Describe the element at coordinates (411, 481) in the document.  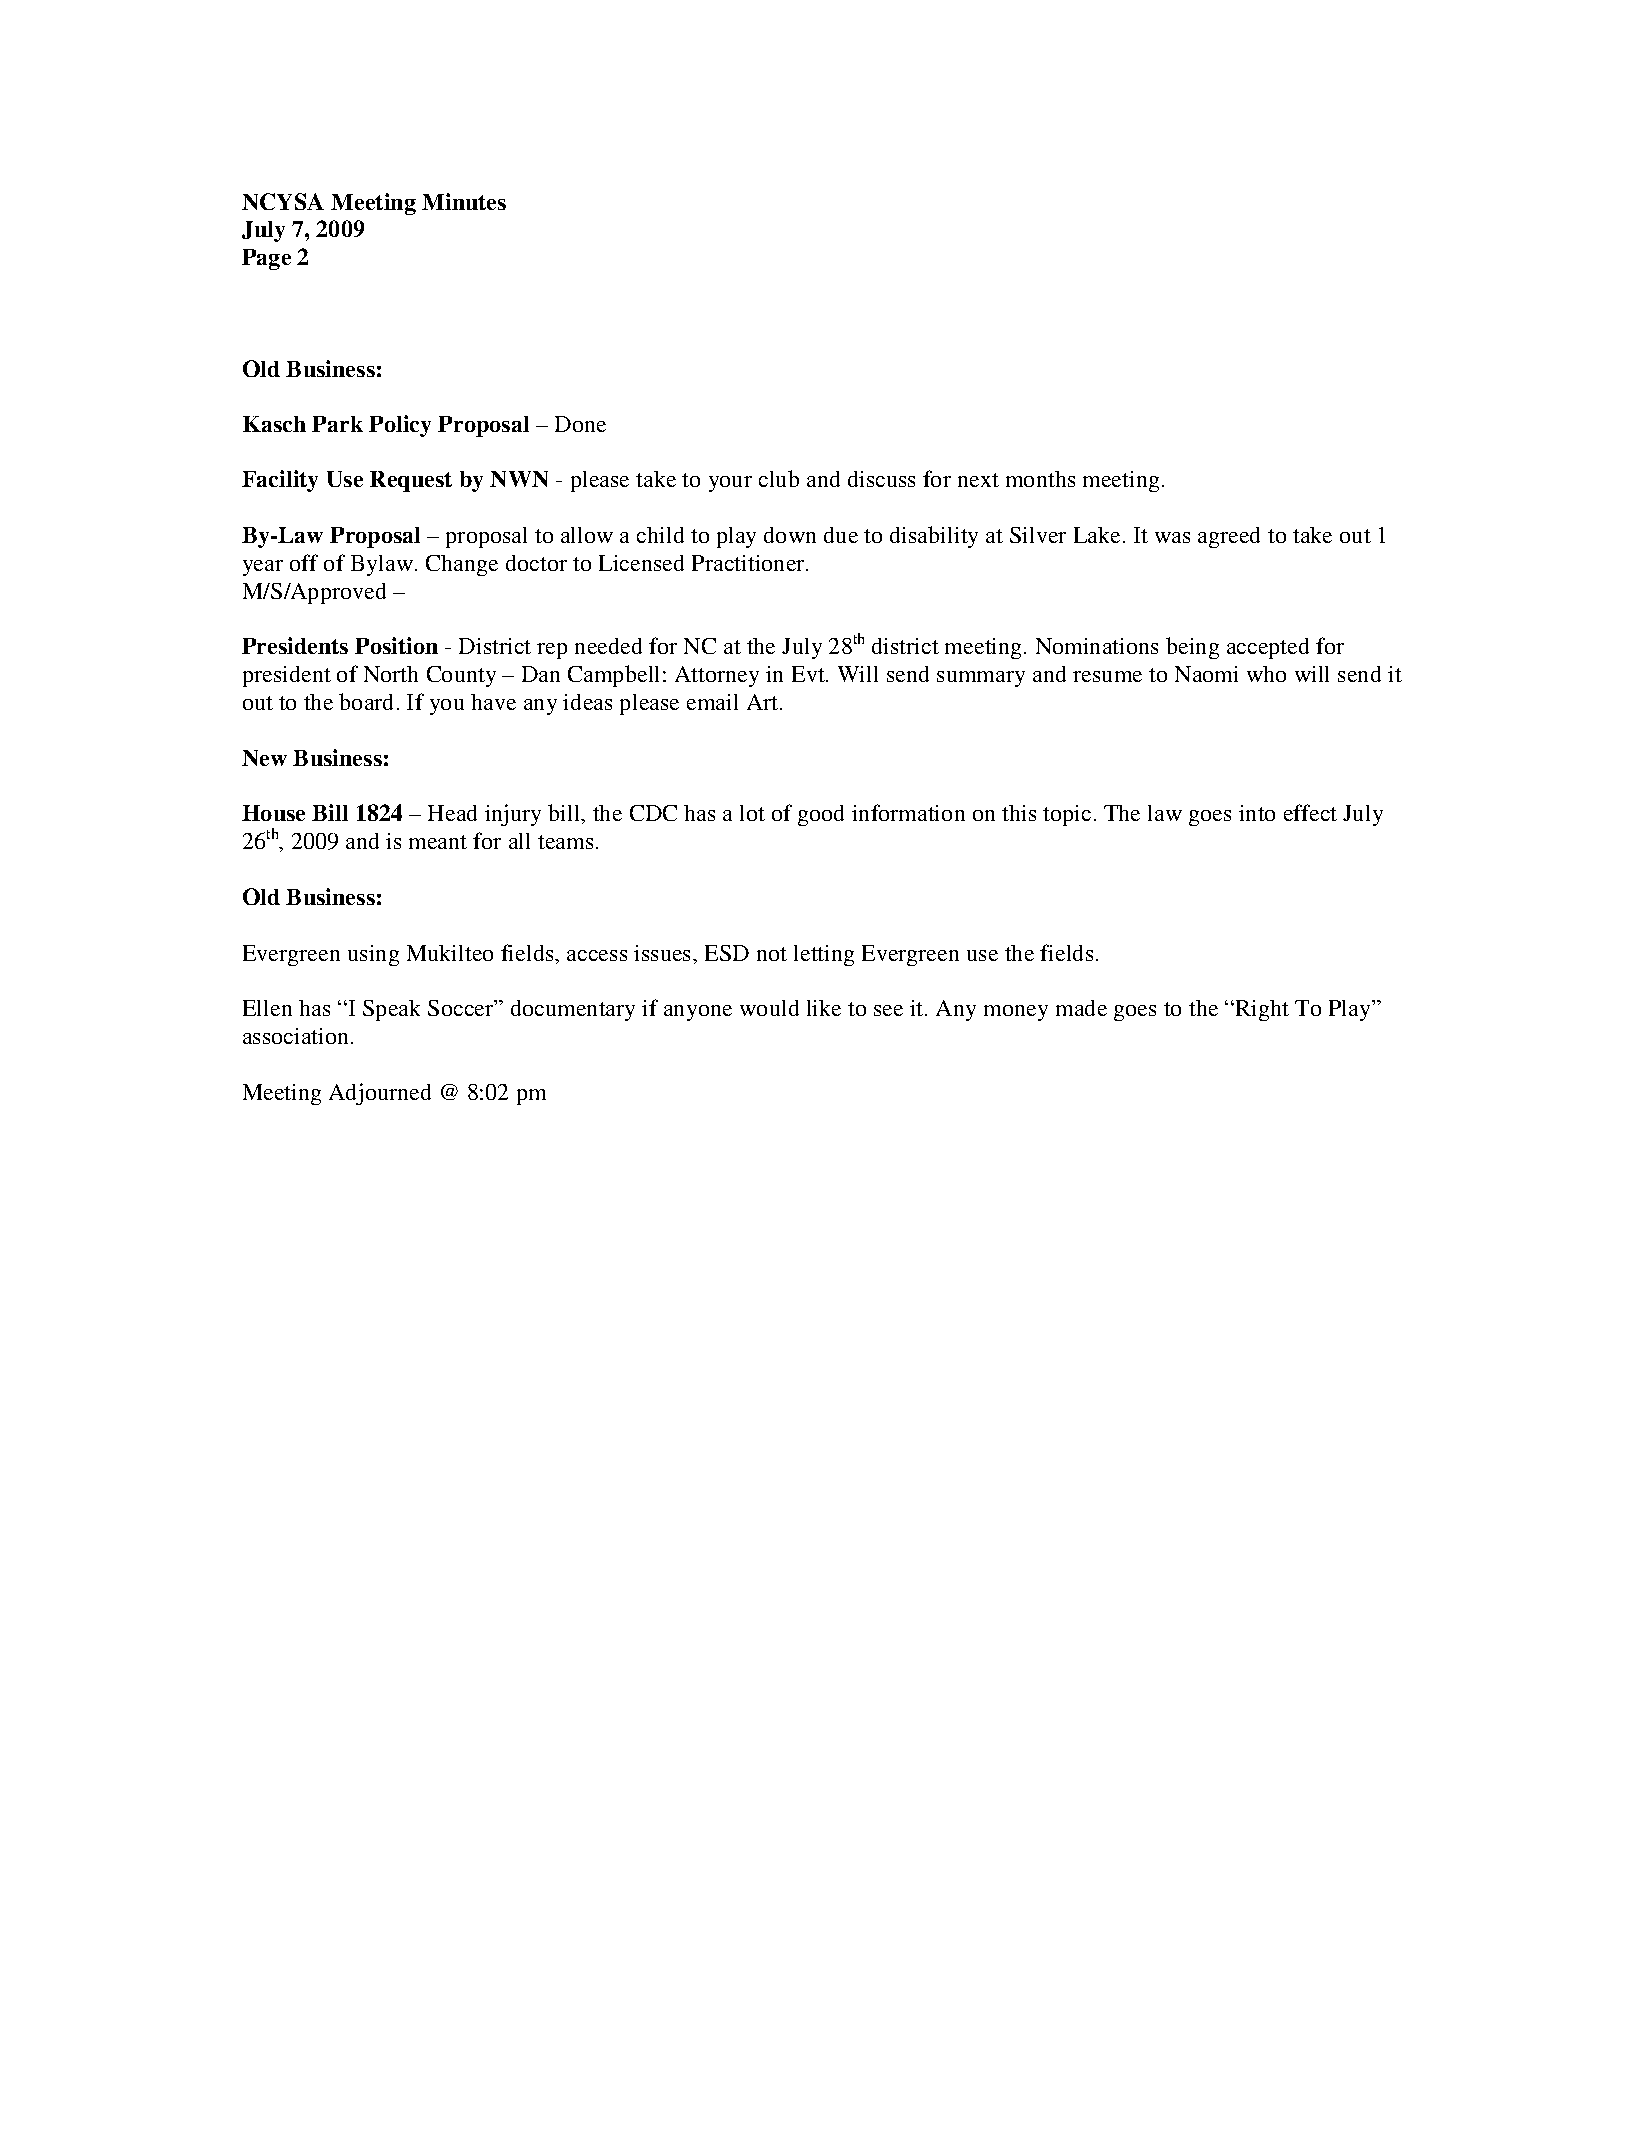
I see `Request` at that location.
